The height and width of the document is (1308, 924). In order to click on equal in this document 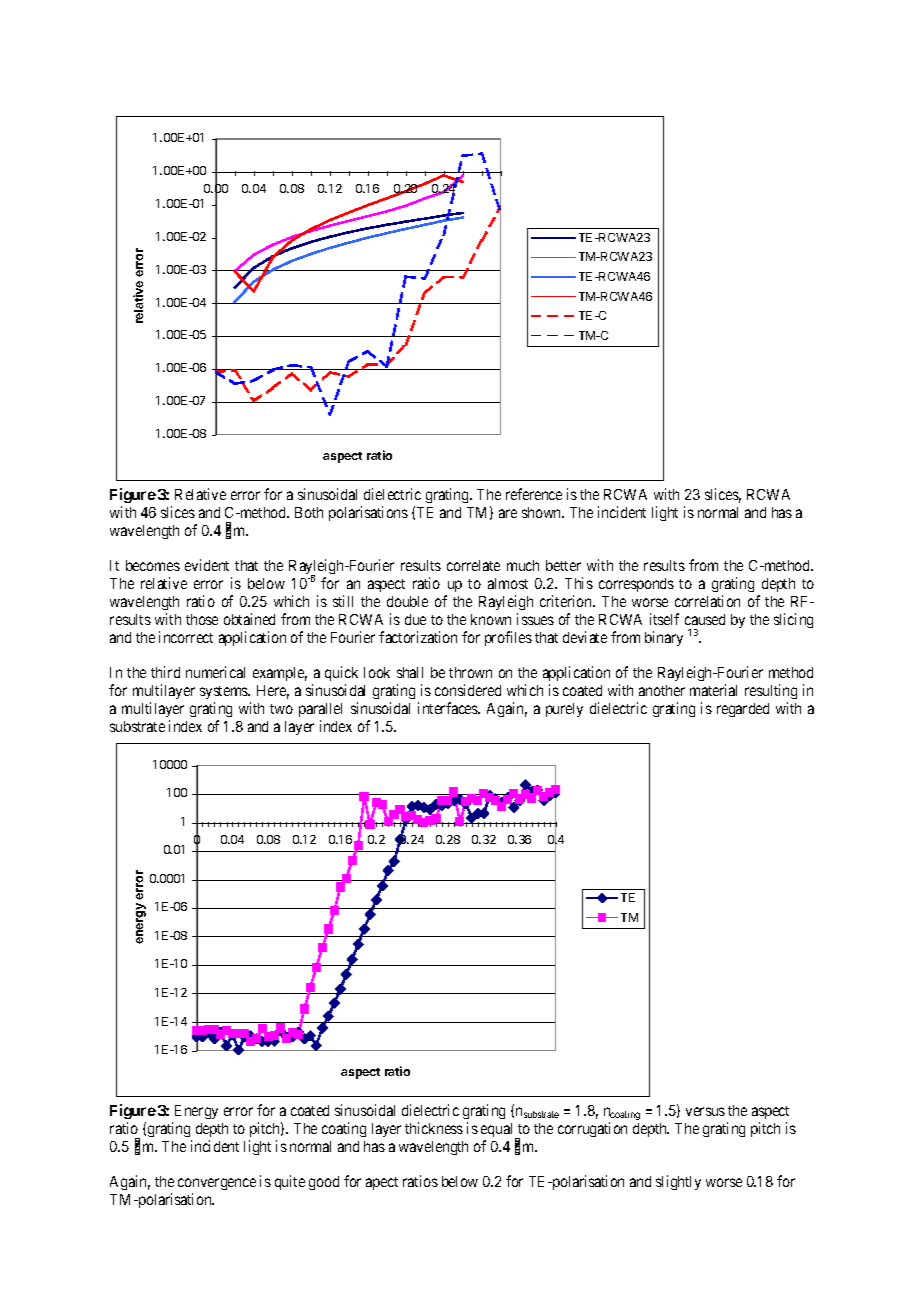, I will do `click(499, 1131)`.
